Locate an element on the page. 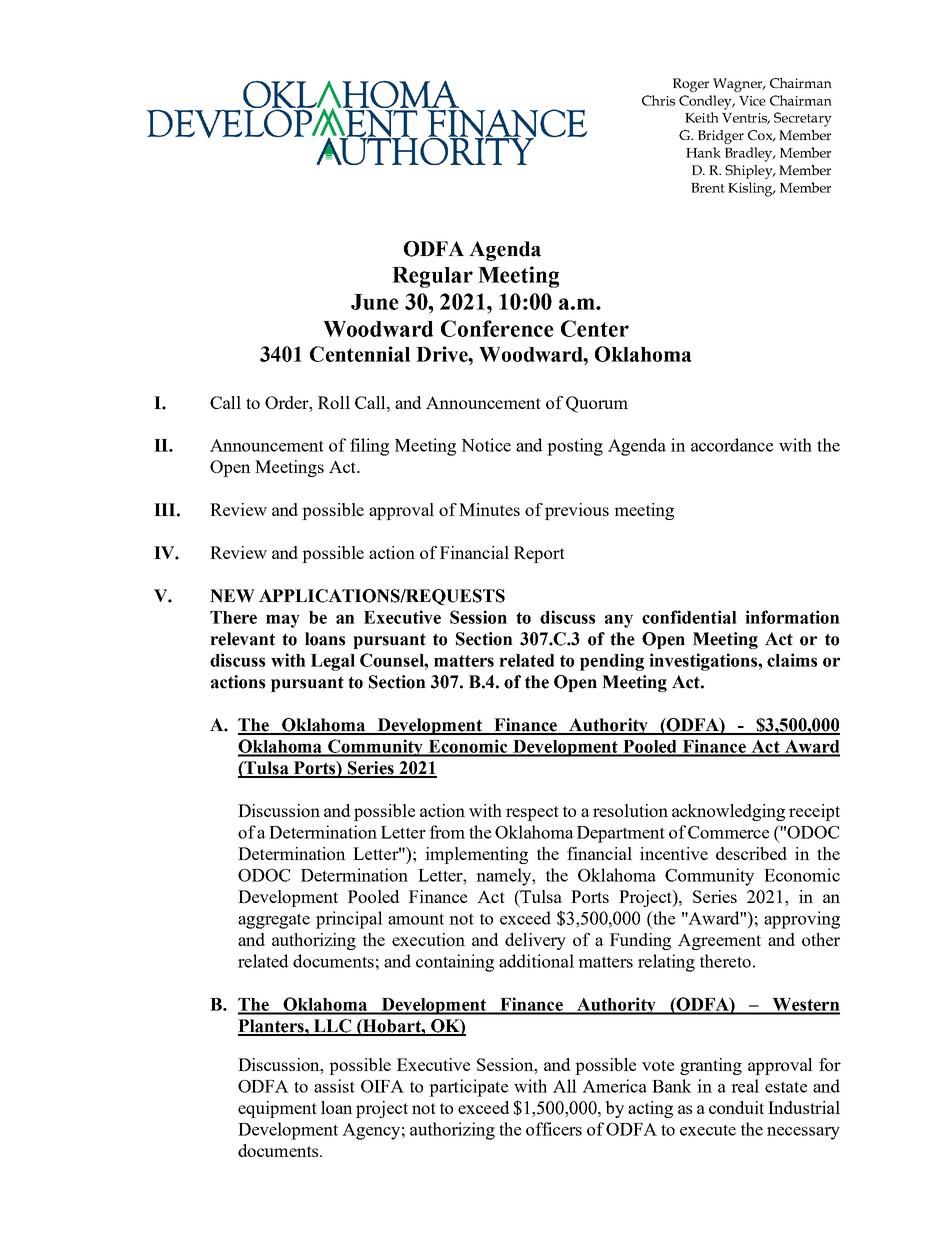 The width and height of the image is (952, 1233). accordance is located at coordinates (732, 445).
